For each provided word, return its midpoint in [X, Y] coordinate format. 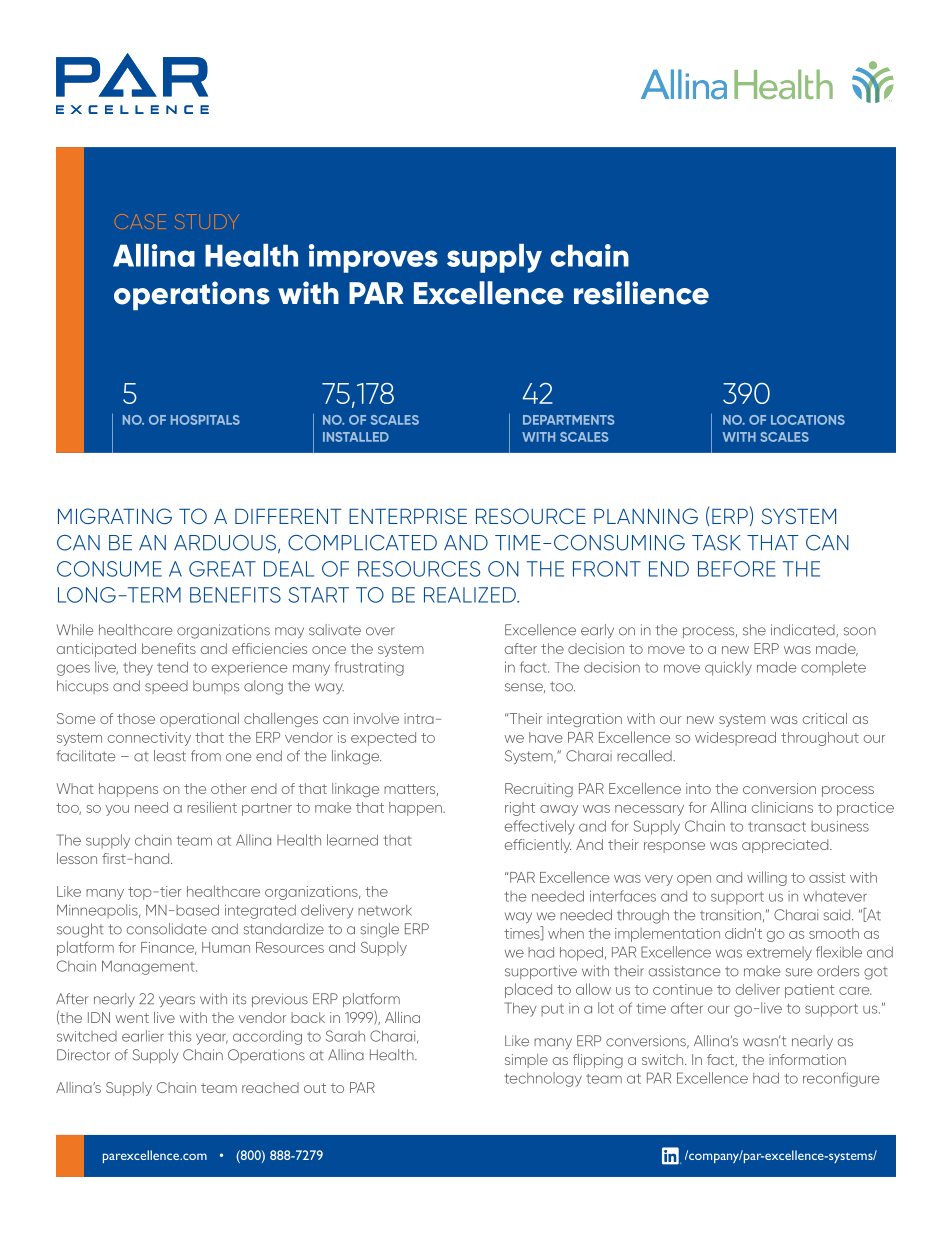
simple [526, 1061]
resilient [212, 807]
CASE [140, 221]
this [179, 1036]
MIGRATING [115, 516]
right [520, 809]
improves [373, 258]
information [807, 1059]
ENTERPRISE [408, 516]
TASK [716, 543]
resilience [641, 293]
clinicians [782, 807]
